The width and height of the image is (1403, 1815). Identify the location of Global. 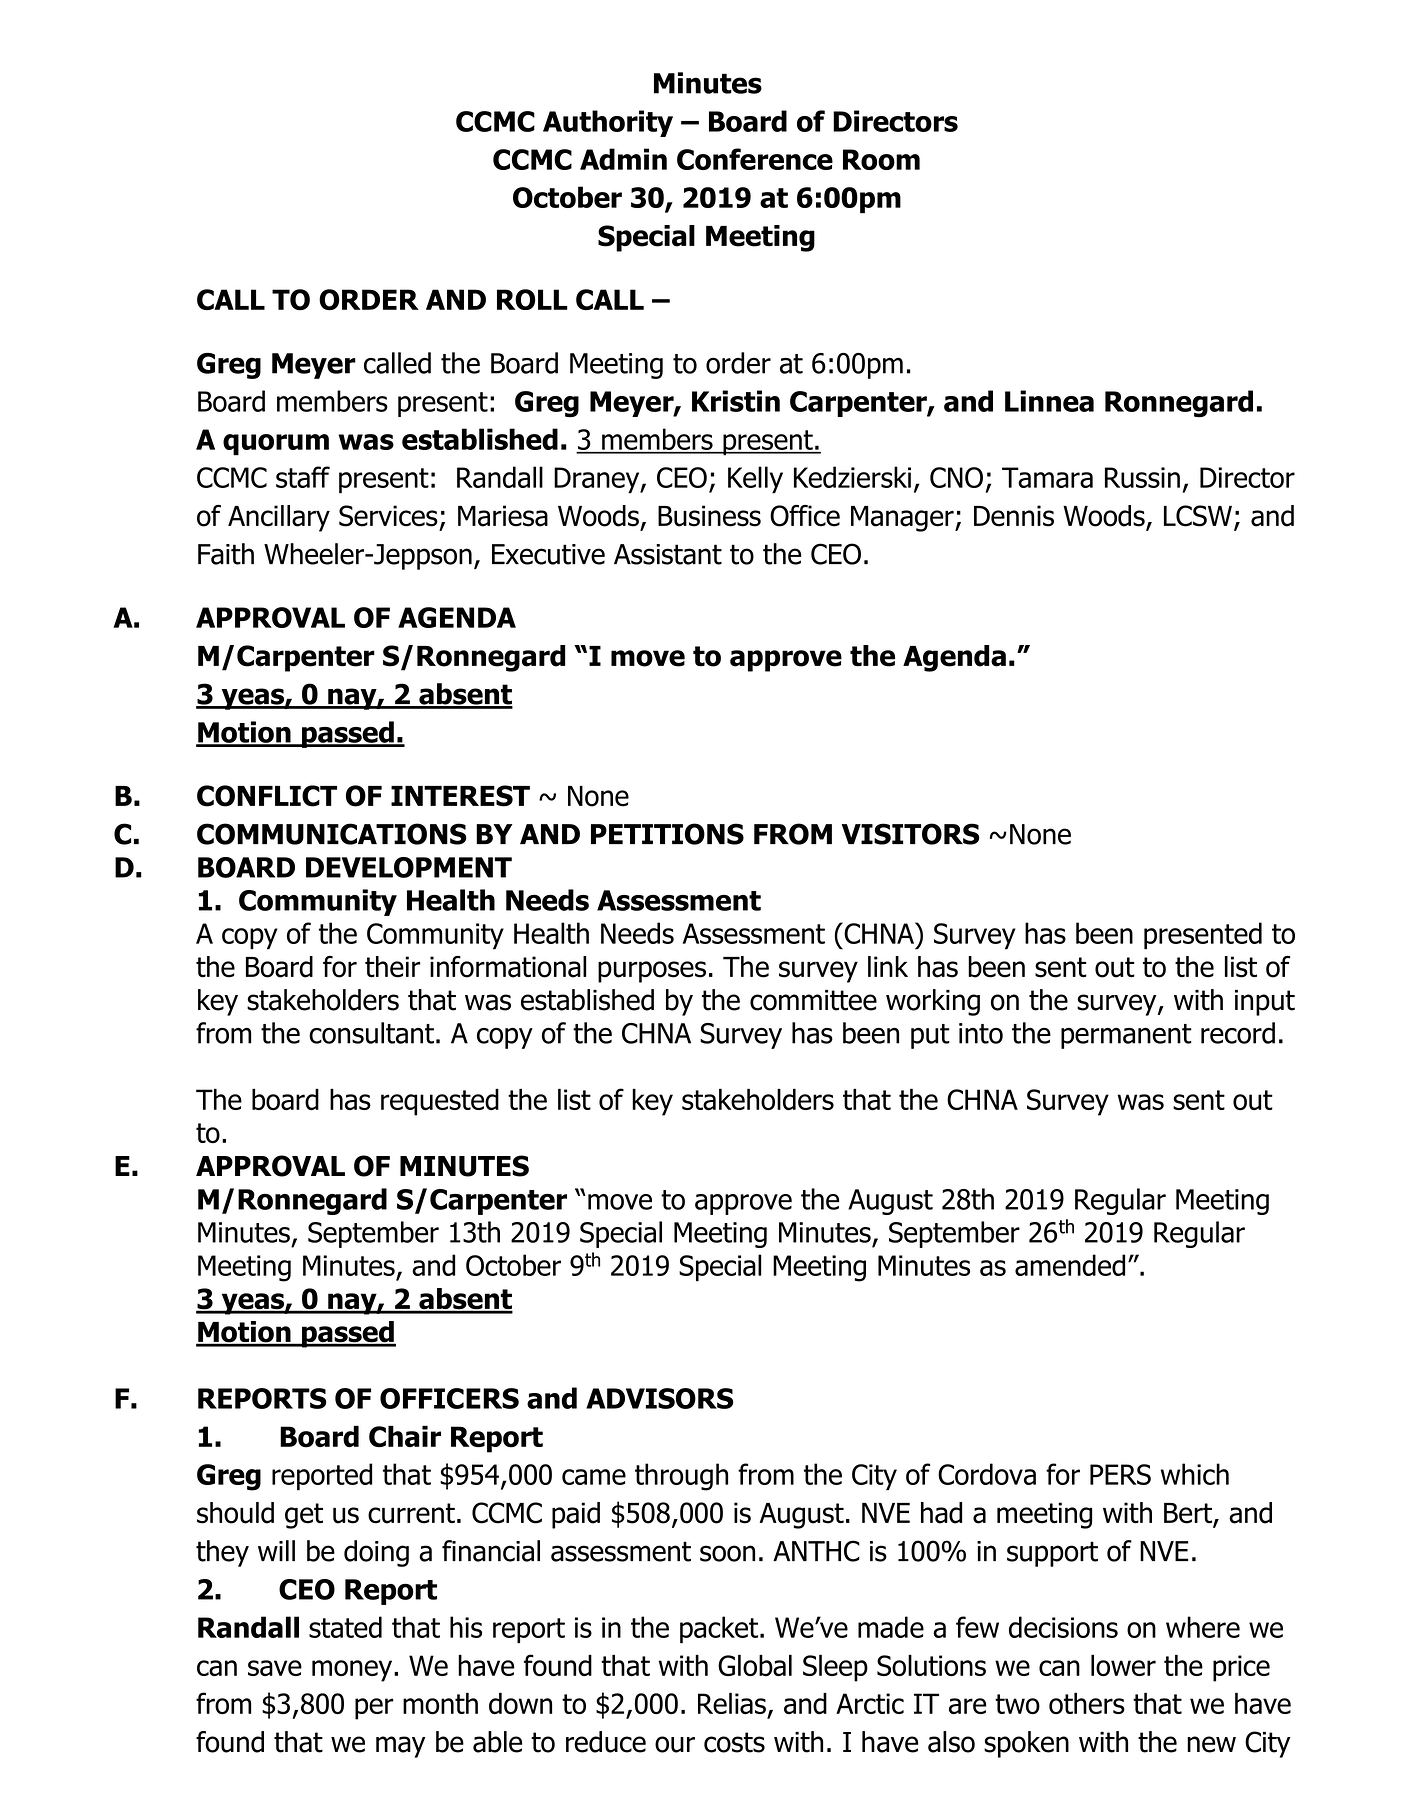
(755, 1665).
